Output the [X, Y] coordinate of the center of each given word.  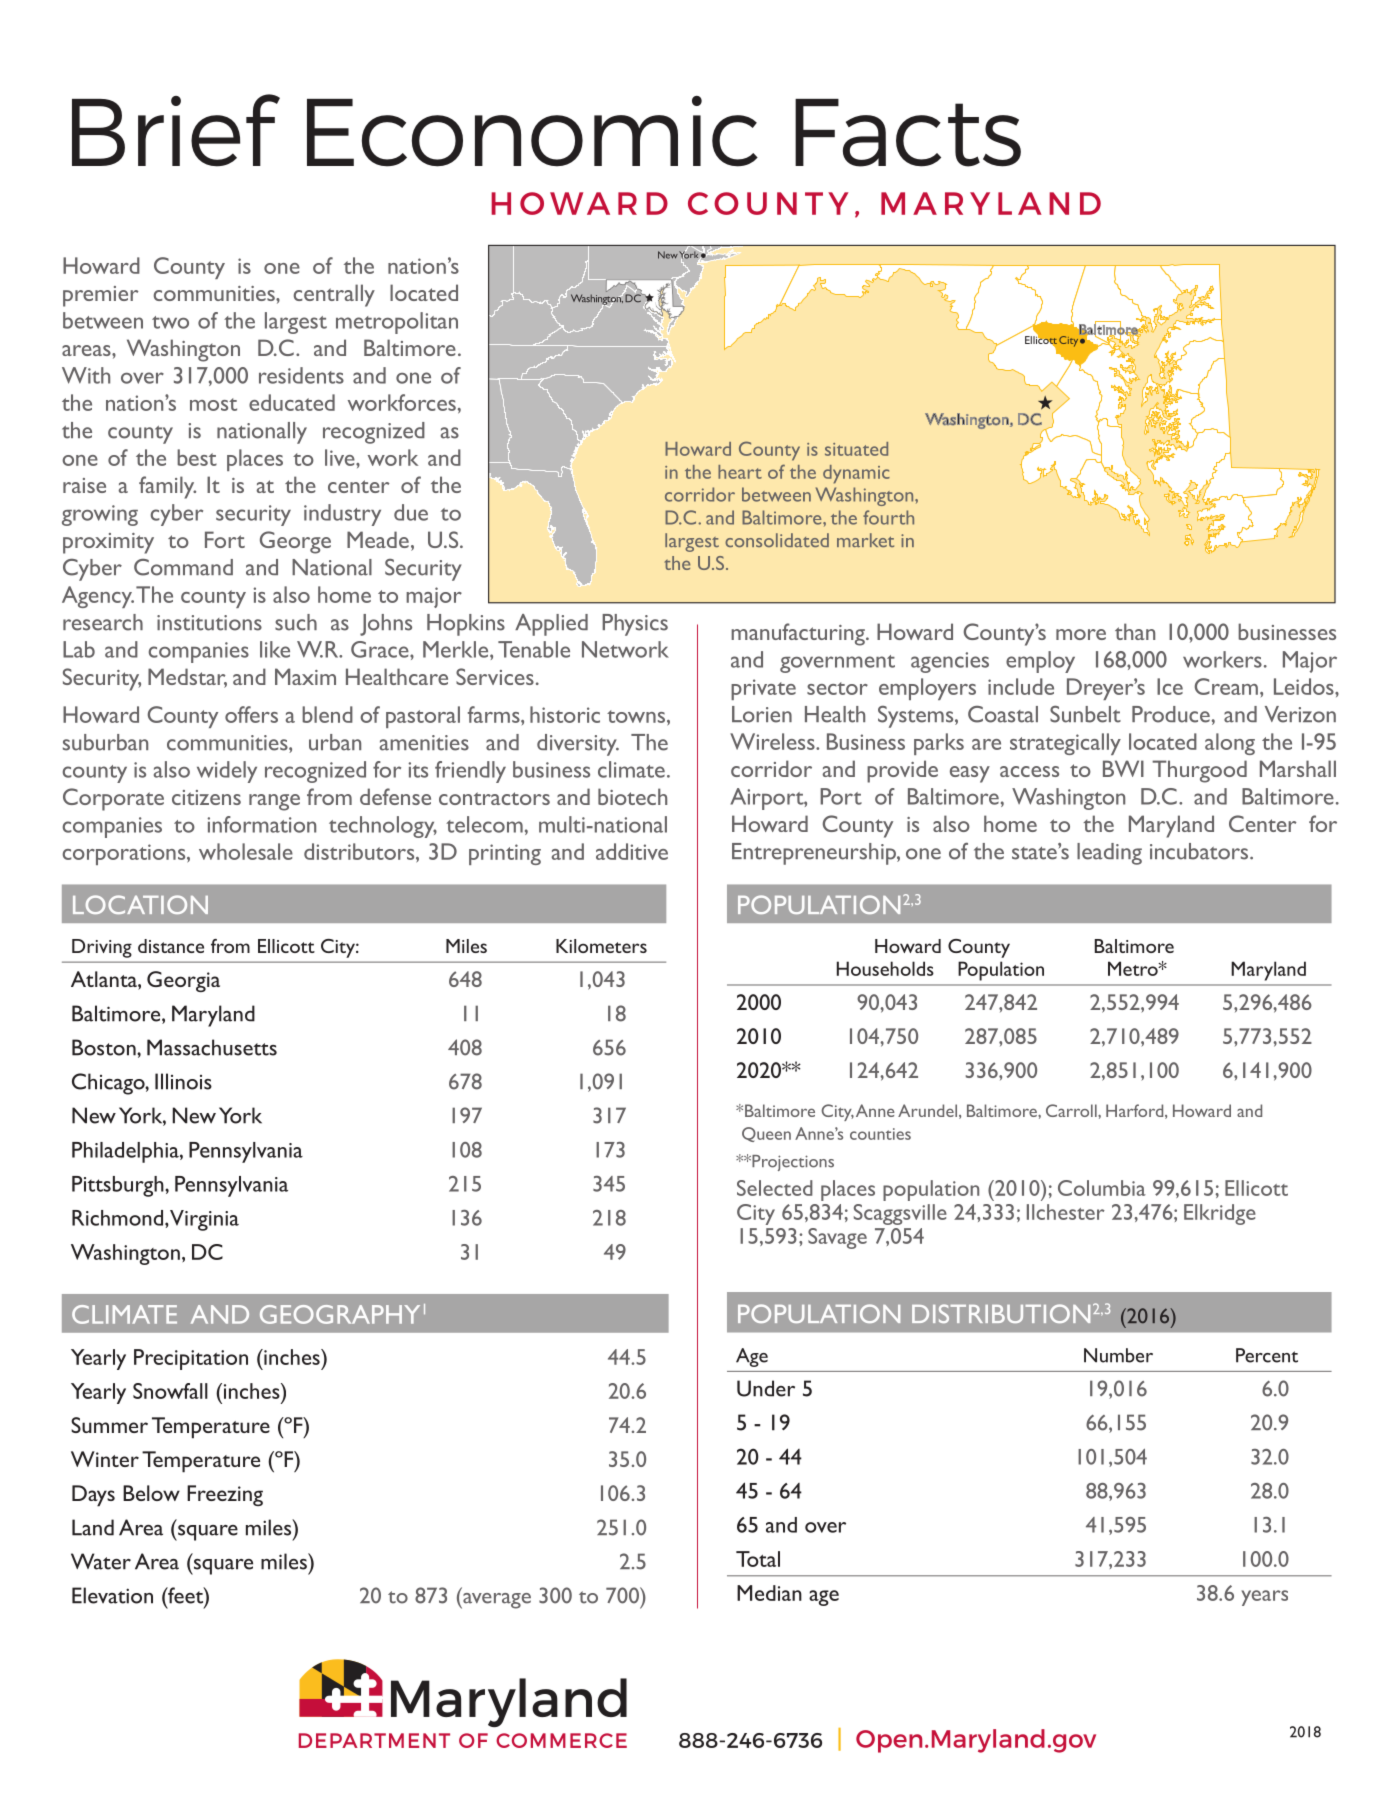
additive [632, 851]
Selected [775, 1188]
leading [1109, 854]
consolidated [777, 540]
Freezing [225, 1495]
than [1135, 631]
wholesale [246, 851]
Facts [908, 133]
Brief [176, 130]
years [1264, 1598]
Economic [532, 131]
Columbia [1102, 1188]
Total [758, 1559]
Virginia [204, 1220]
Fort [225, 539]
